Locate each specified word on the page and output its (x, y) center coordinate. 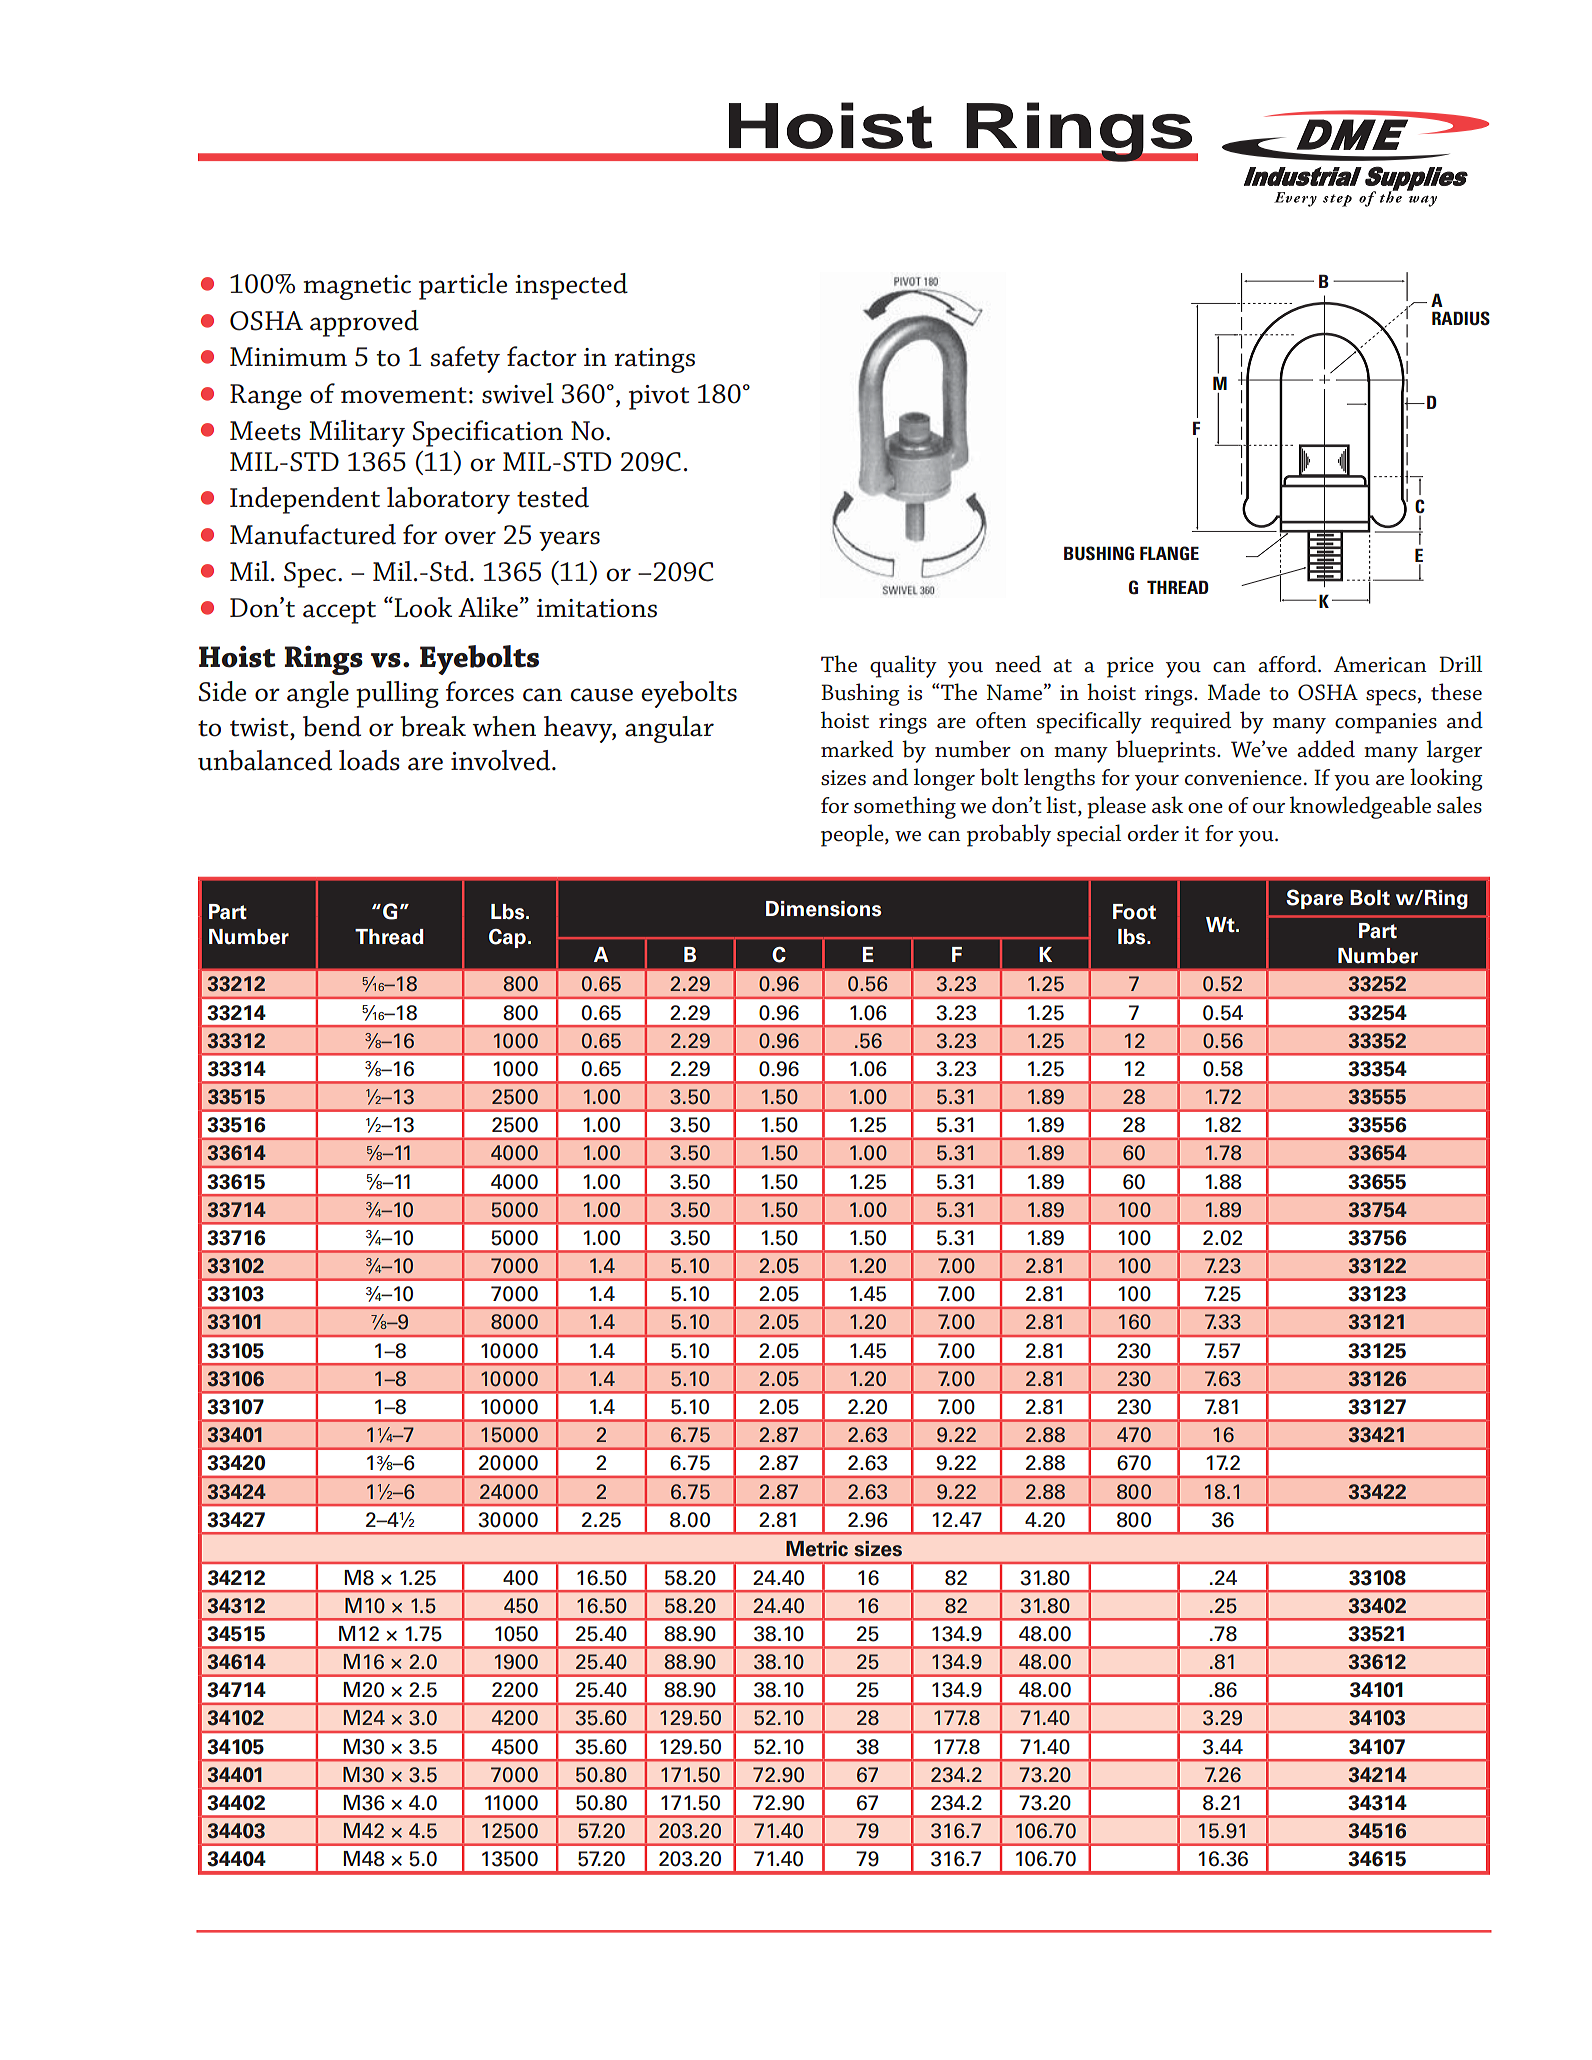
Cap (507, 938)
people (853, 835)
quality (903, 666)
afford (1288, 664)
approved (364, 323)
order (1153, 833)
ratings (655, 360)
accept (339, 612)
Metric (817, 1549)
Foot (1134, 912)
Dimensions (824, 909)
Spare (1314, 899)
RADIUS (1461, 318)
